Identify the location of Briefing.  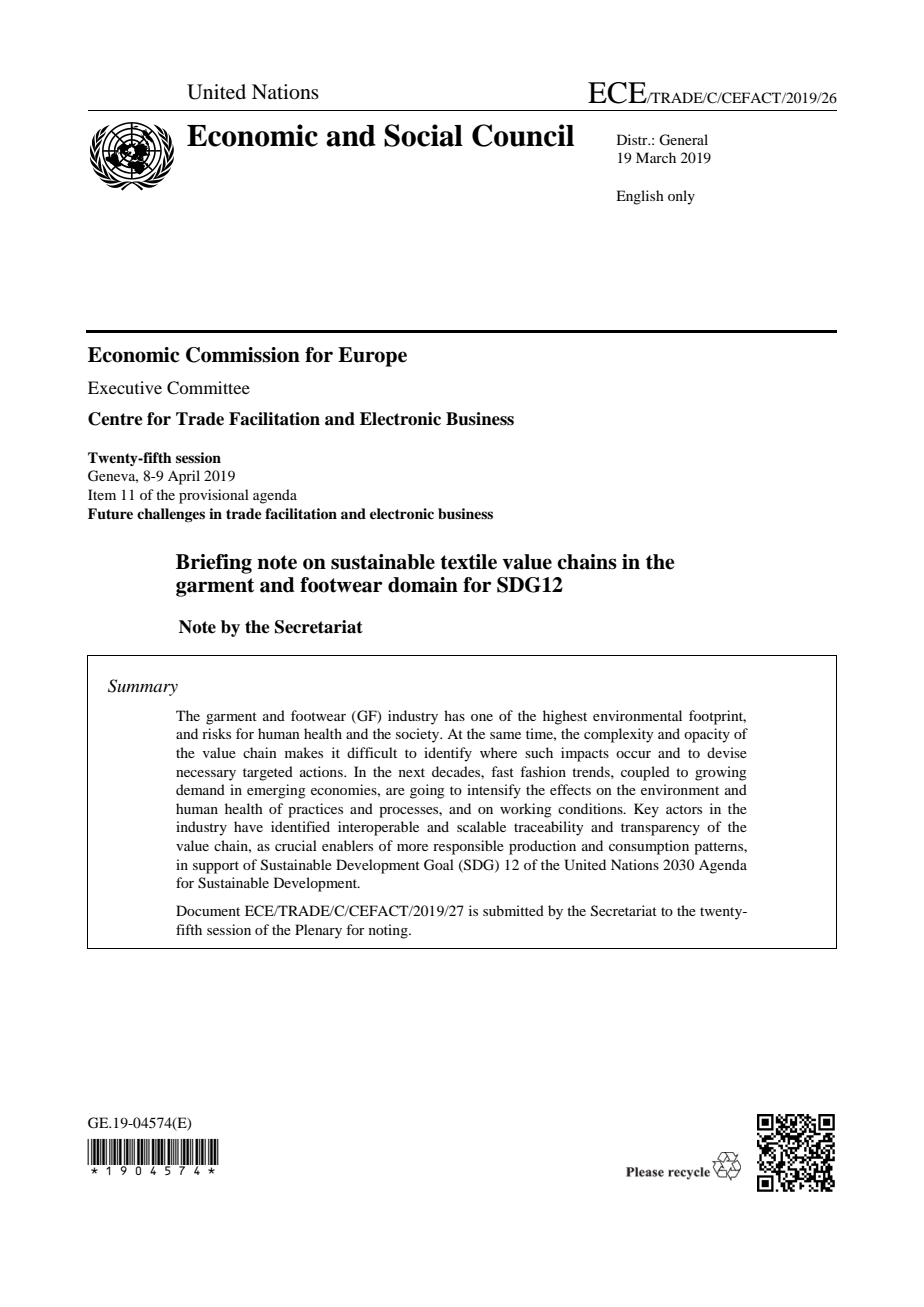
(214, 564).
